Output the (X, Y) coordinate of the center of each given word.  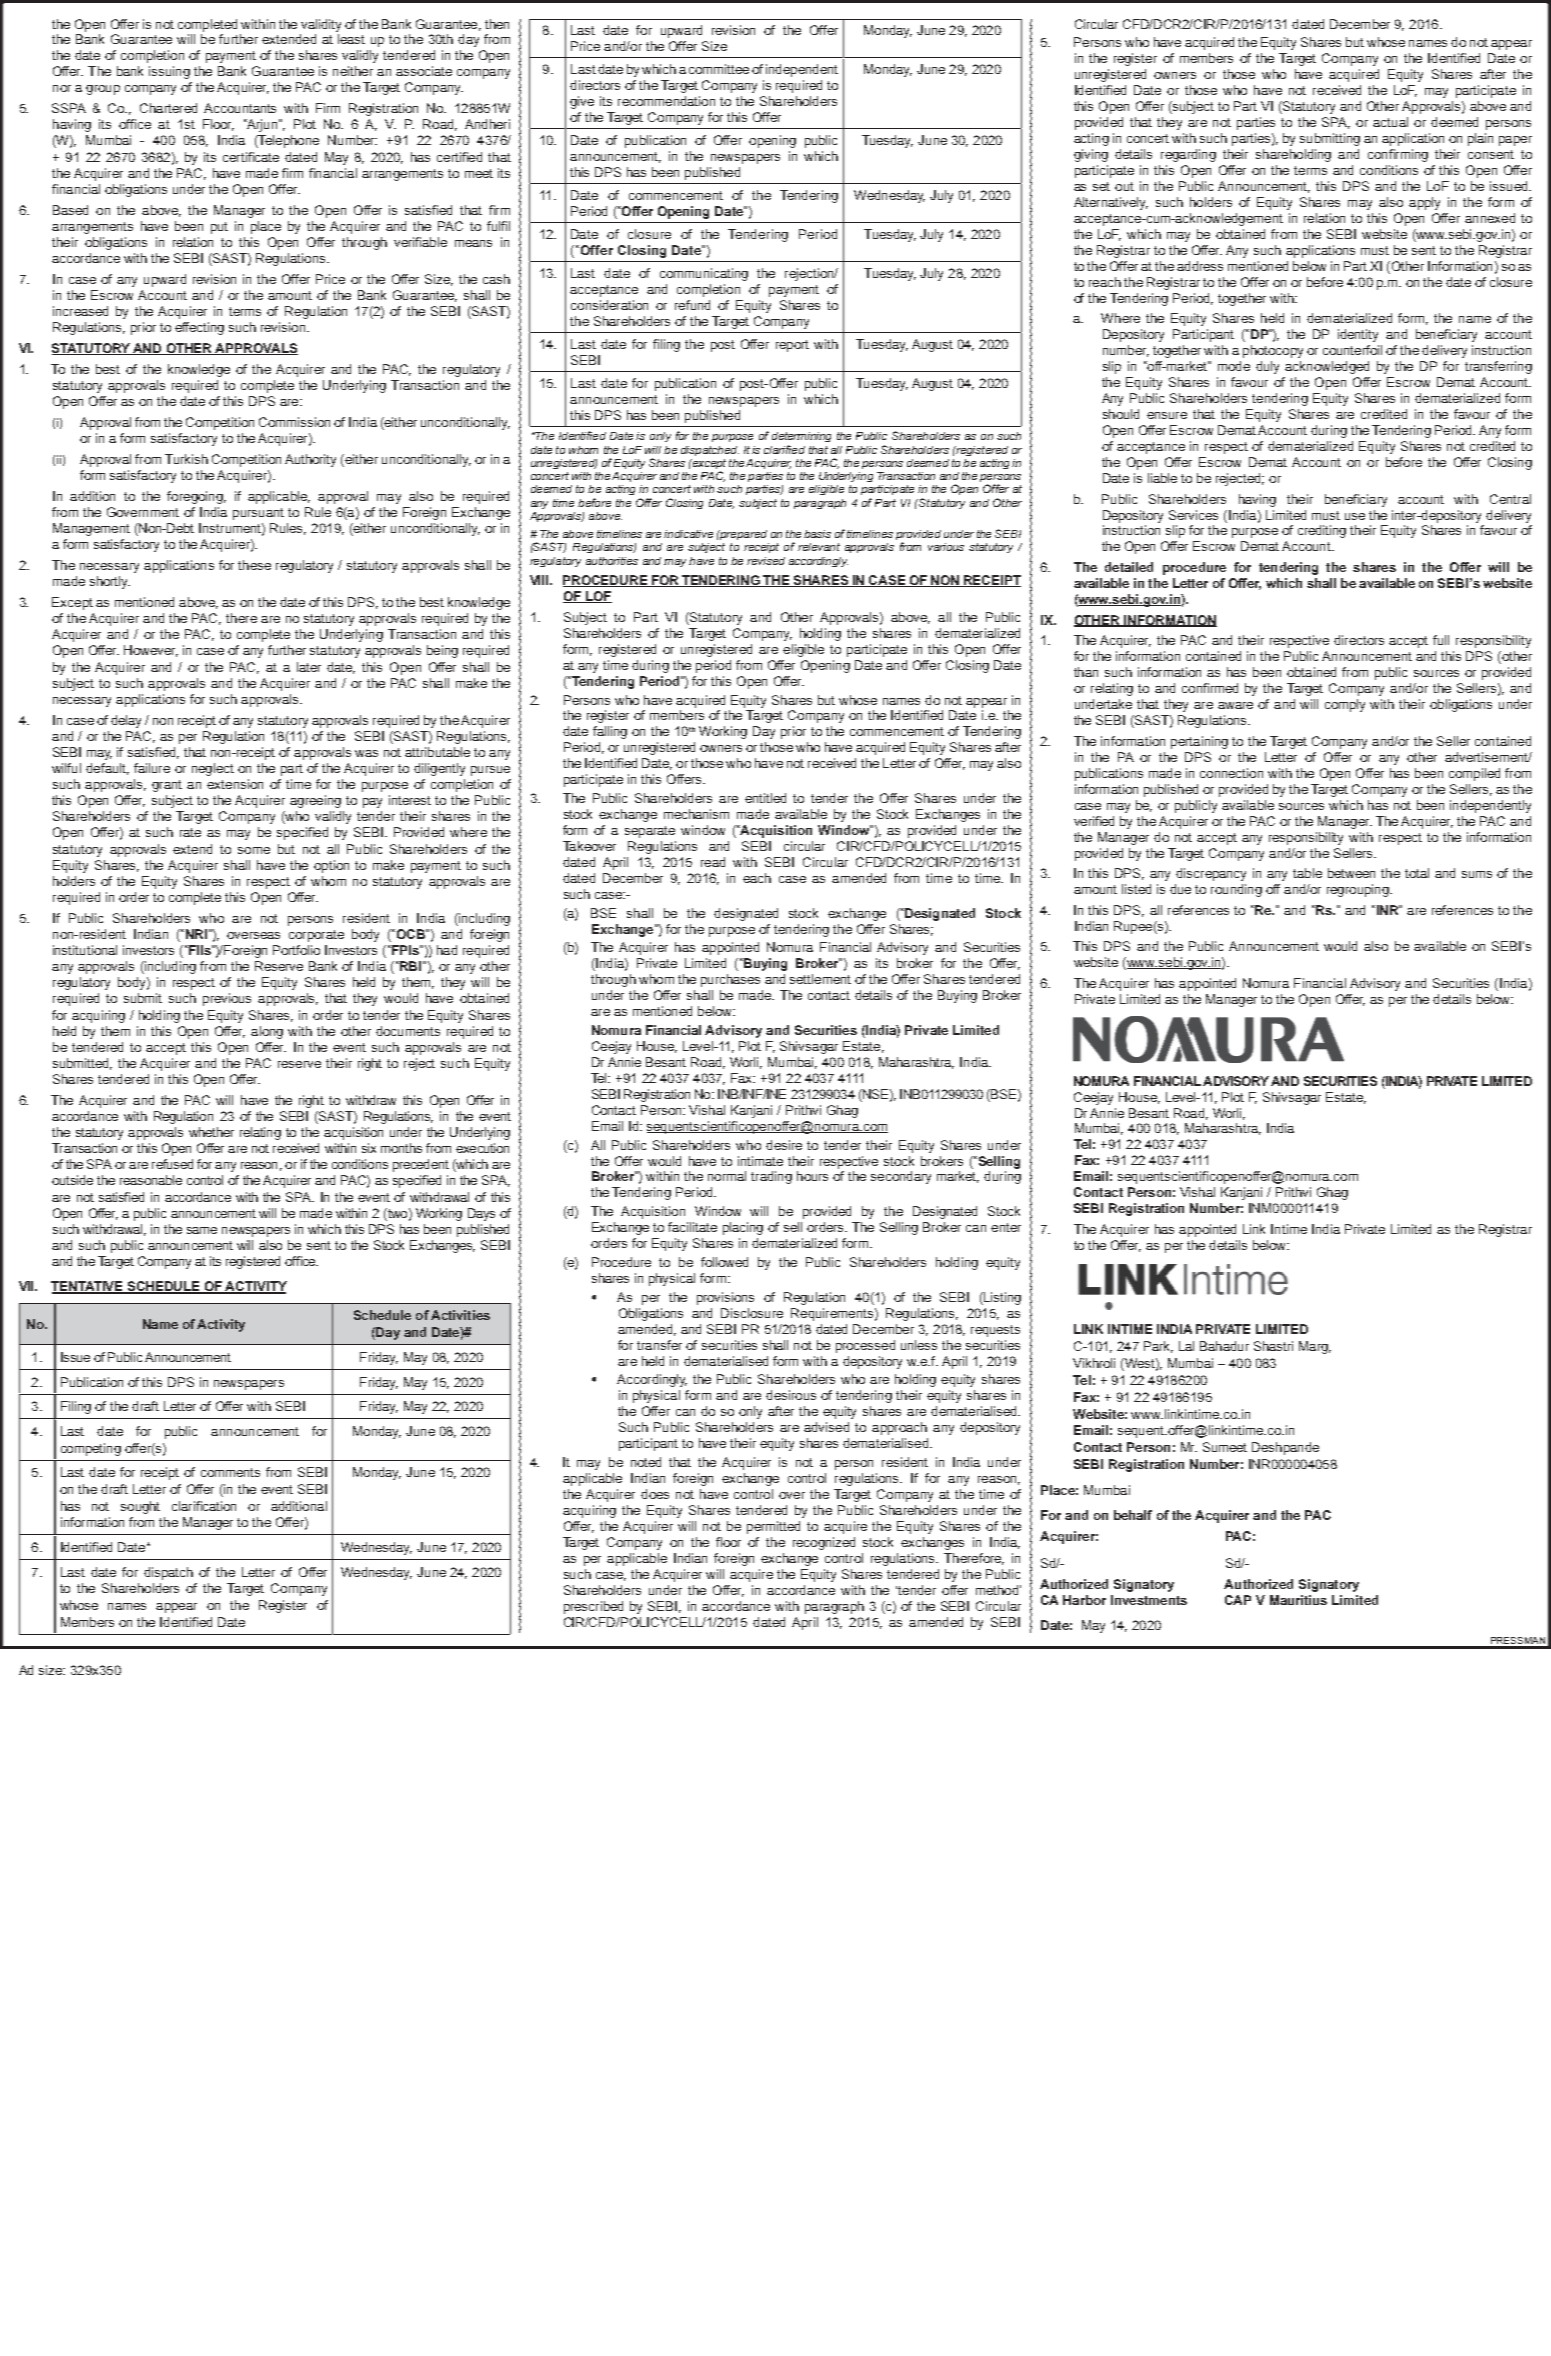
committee (719, 69)
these (254, 565)
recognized (824, 1543)
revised (766, 561)
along (267, 1032)
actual (1390, 122)
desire (784, 1145)
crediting (1322, 531)
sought (140, 1507)
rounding (1236, 890)
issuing (169, 72)
